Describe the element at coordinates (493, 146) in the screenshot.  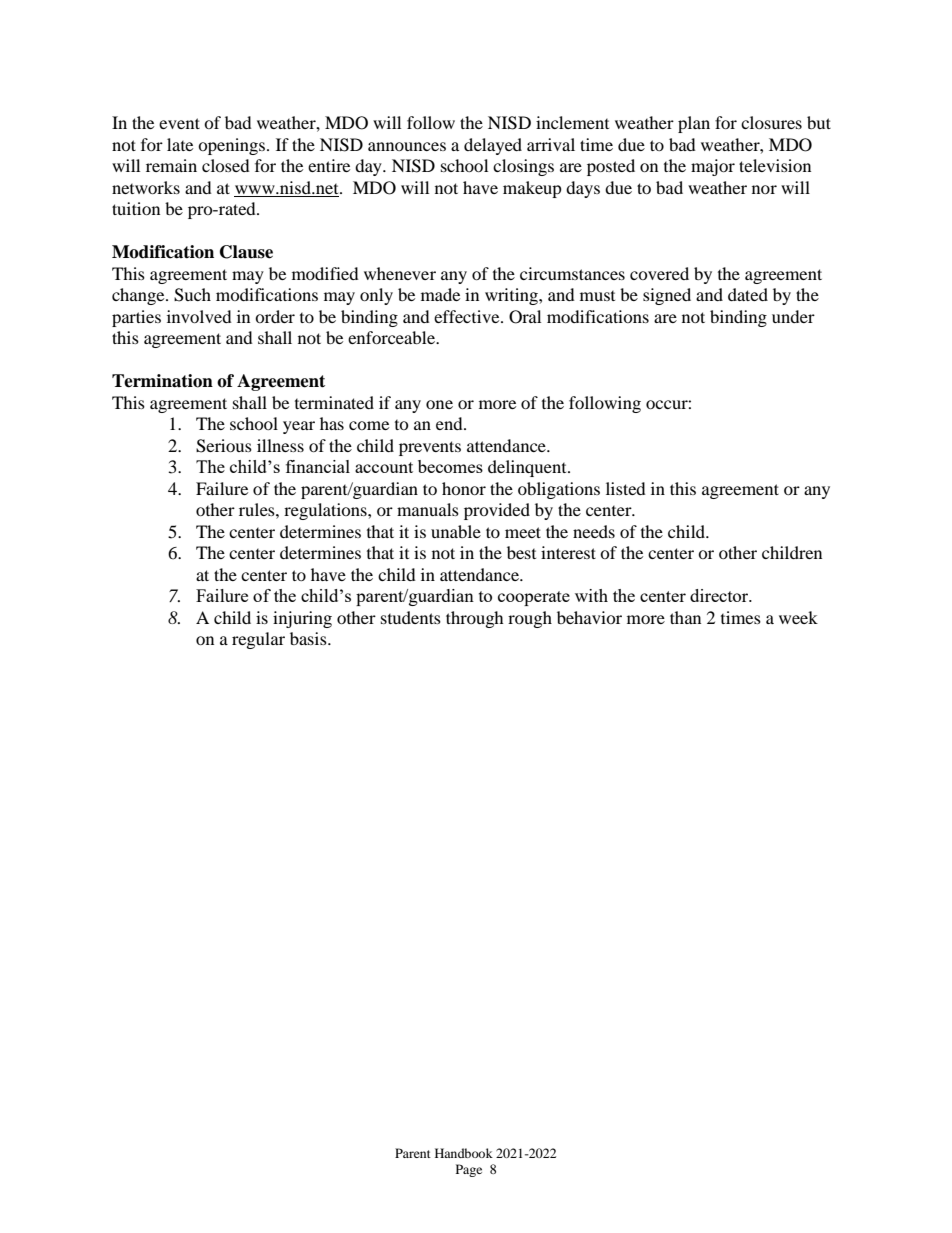
I see `delayed` at that location.
